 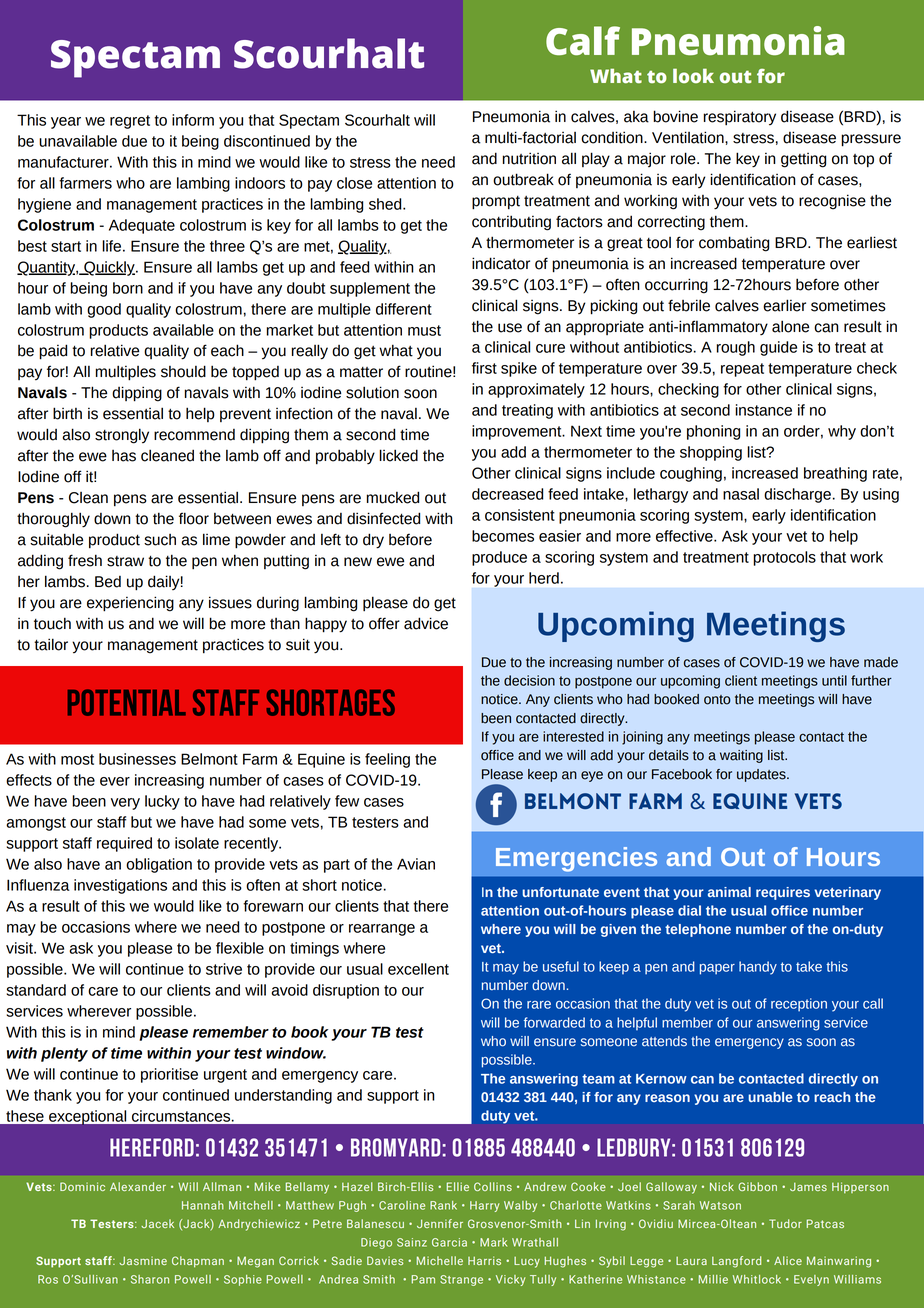 What do you see at coordinates (529, 158) in the document?
I see `nutrition` at bounding box center [529, 158].
